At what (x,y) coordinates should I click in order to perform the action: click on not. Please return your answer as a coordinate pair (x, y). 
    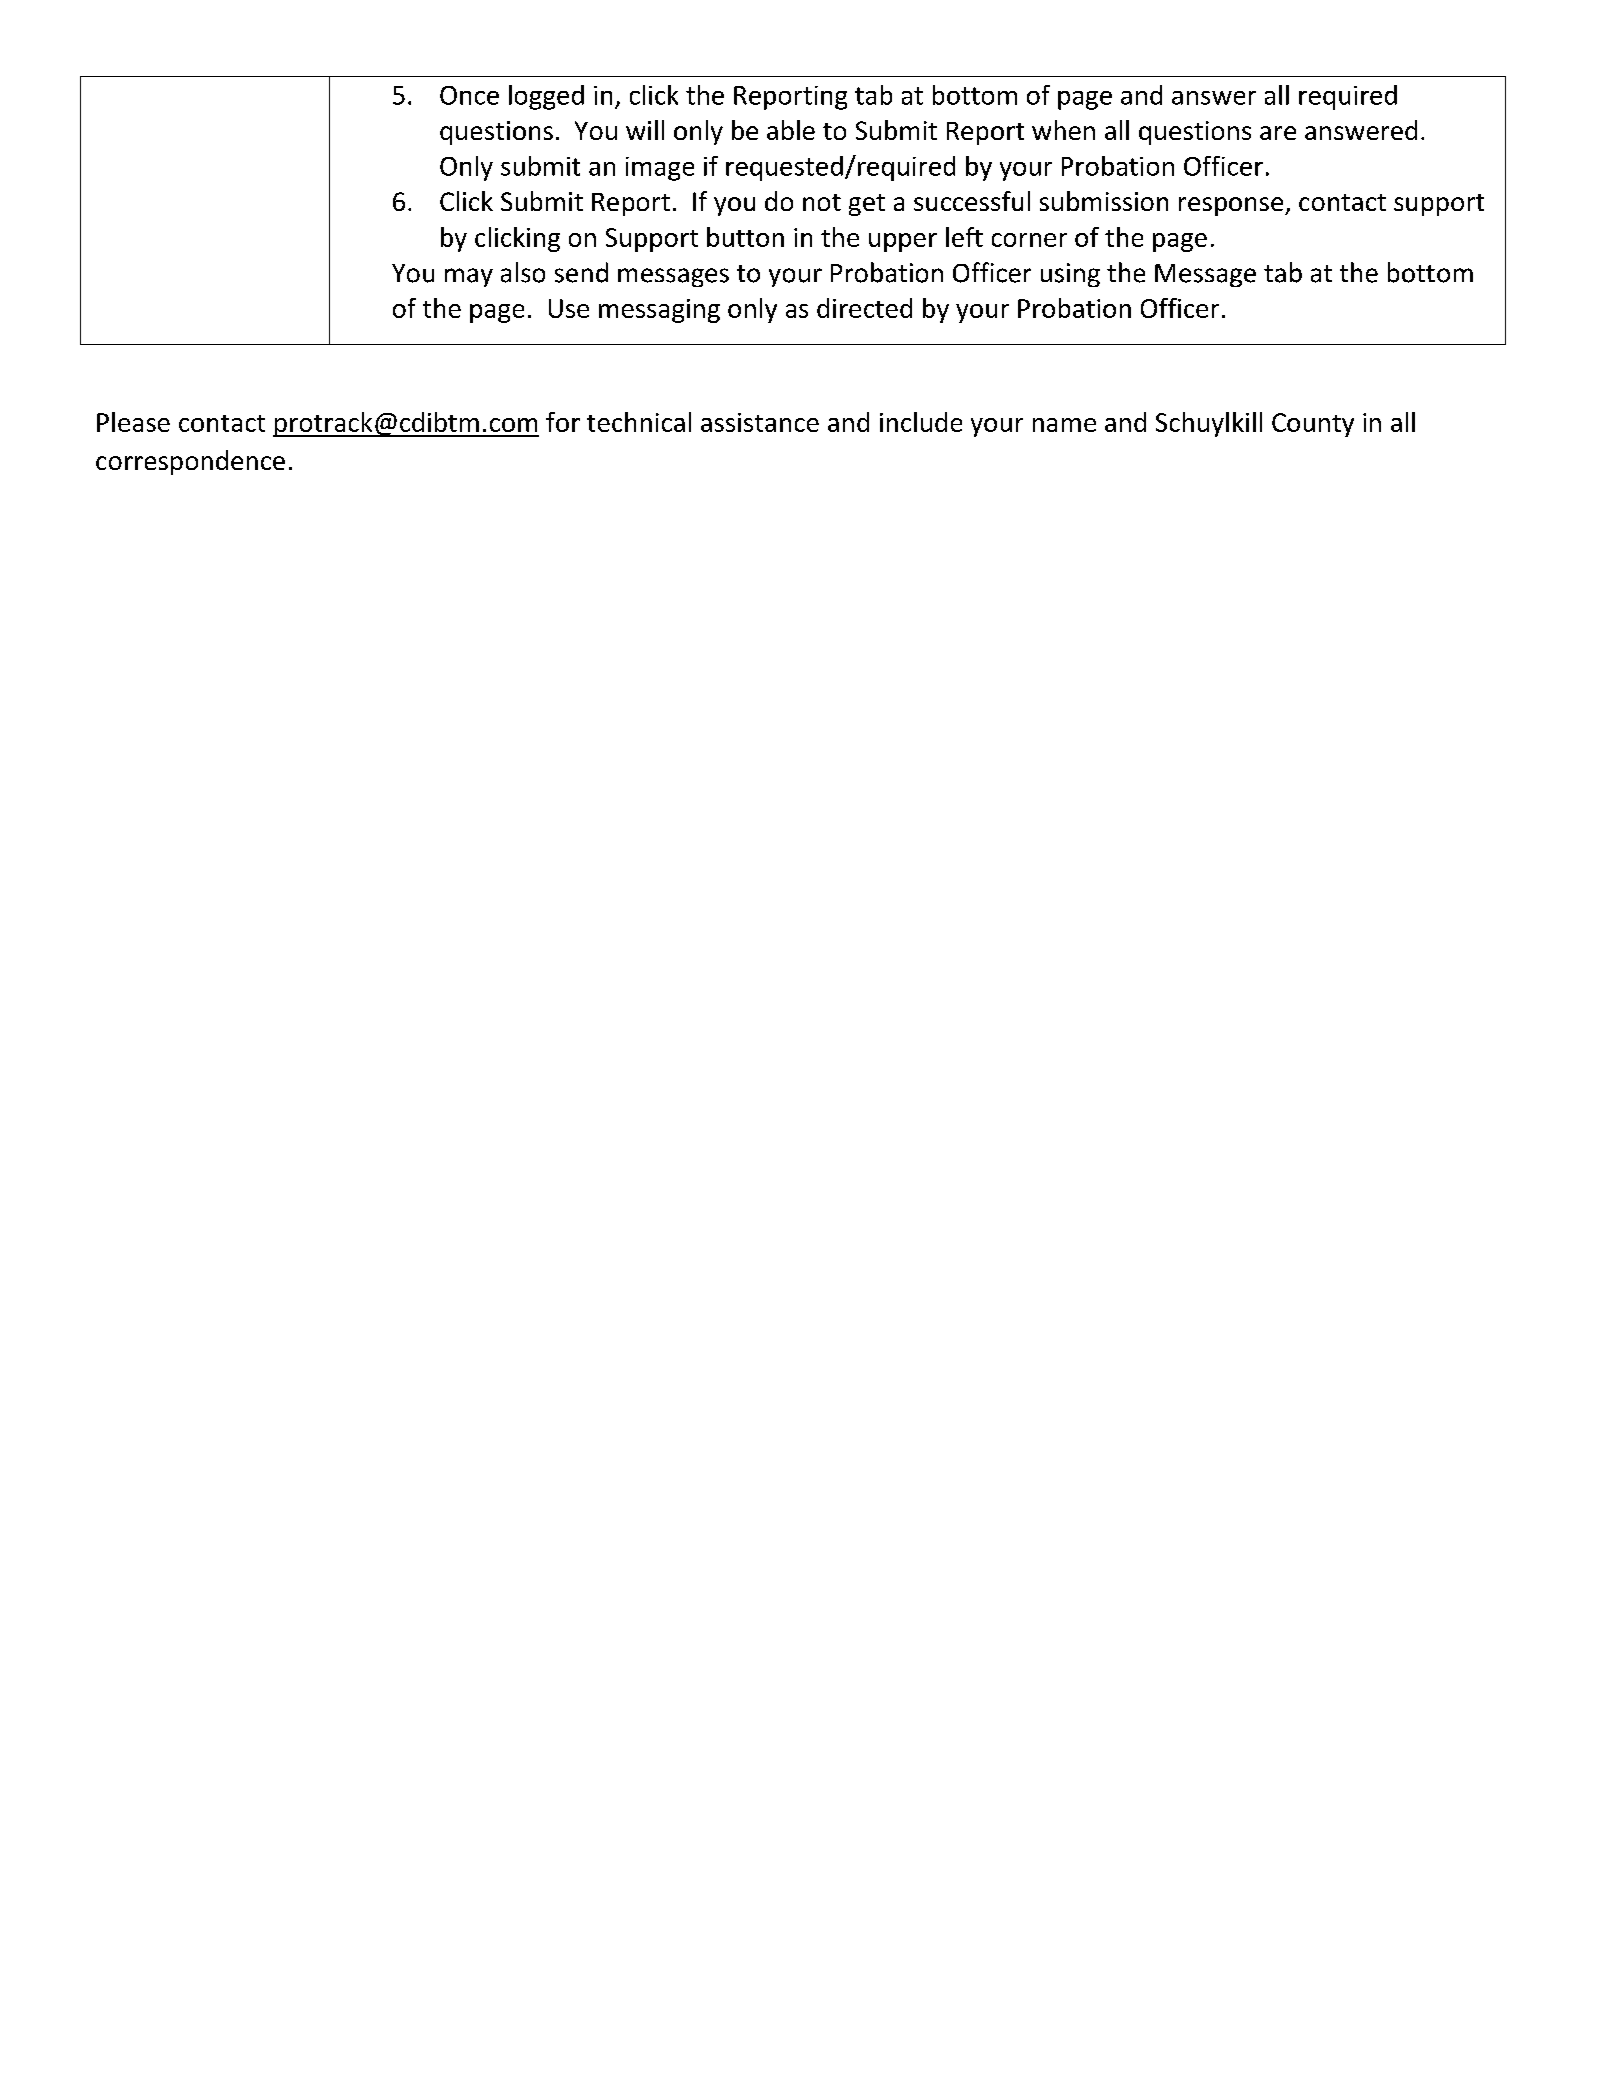
    Looking at the image, I should click on (822, 202).
